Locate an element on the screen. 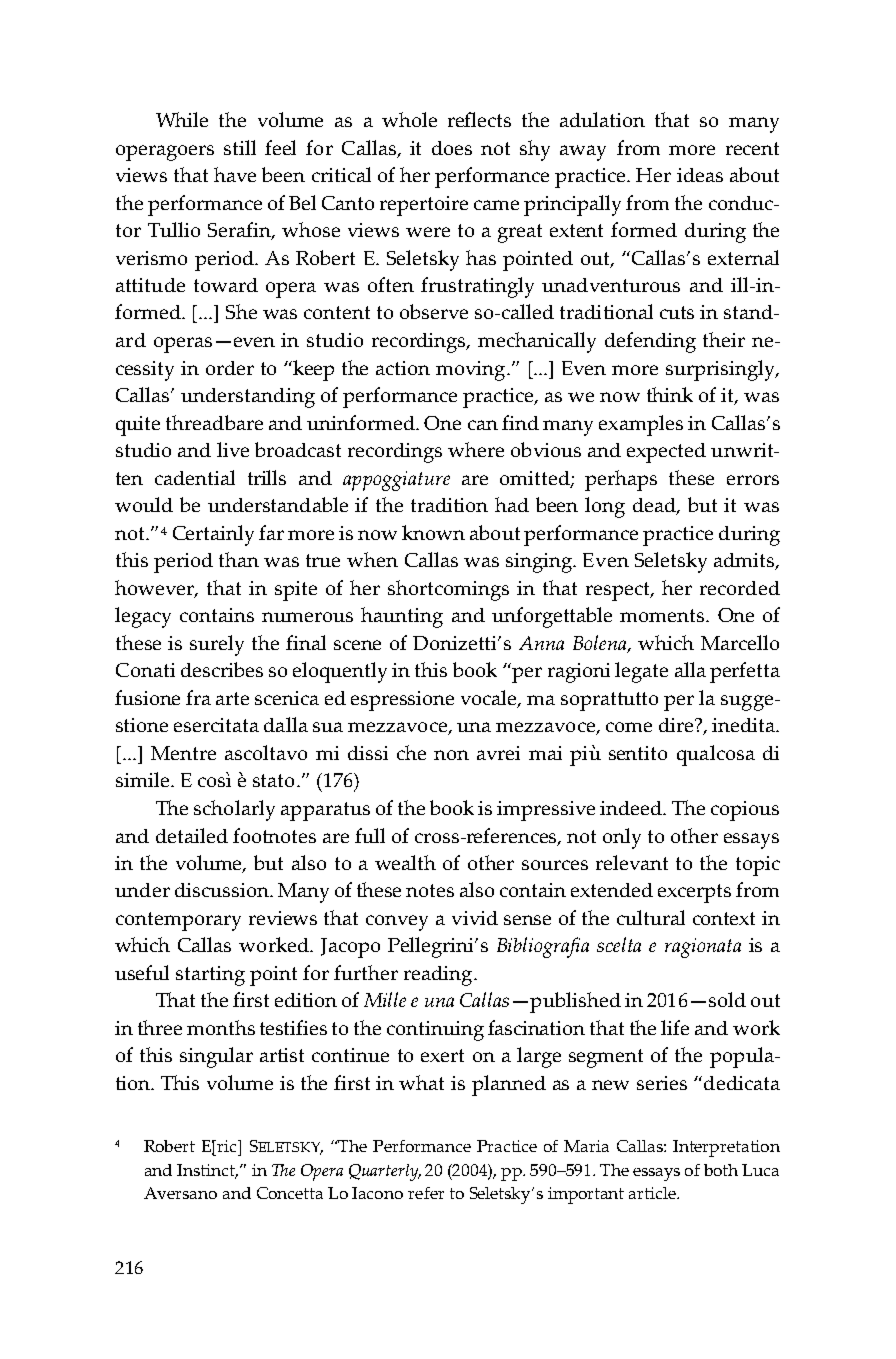  threadbare is located at coordinates (214, 422).
